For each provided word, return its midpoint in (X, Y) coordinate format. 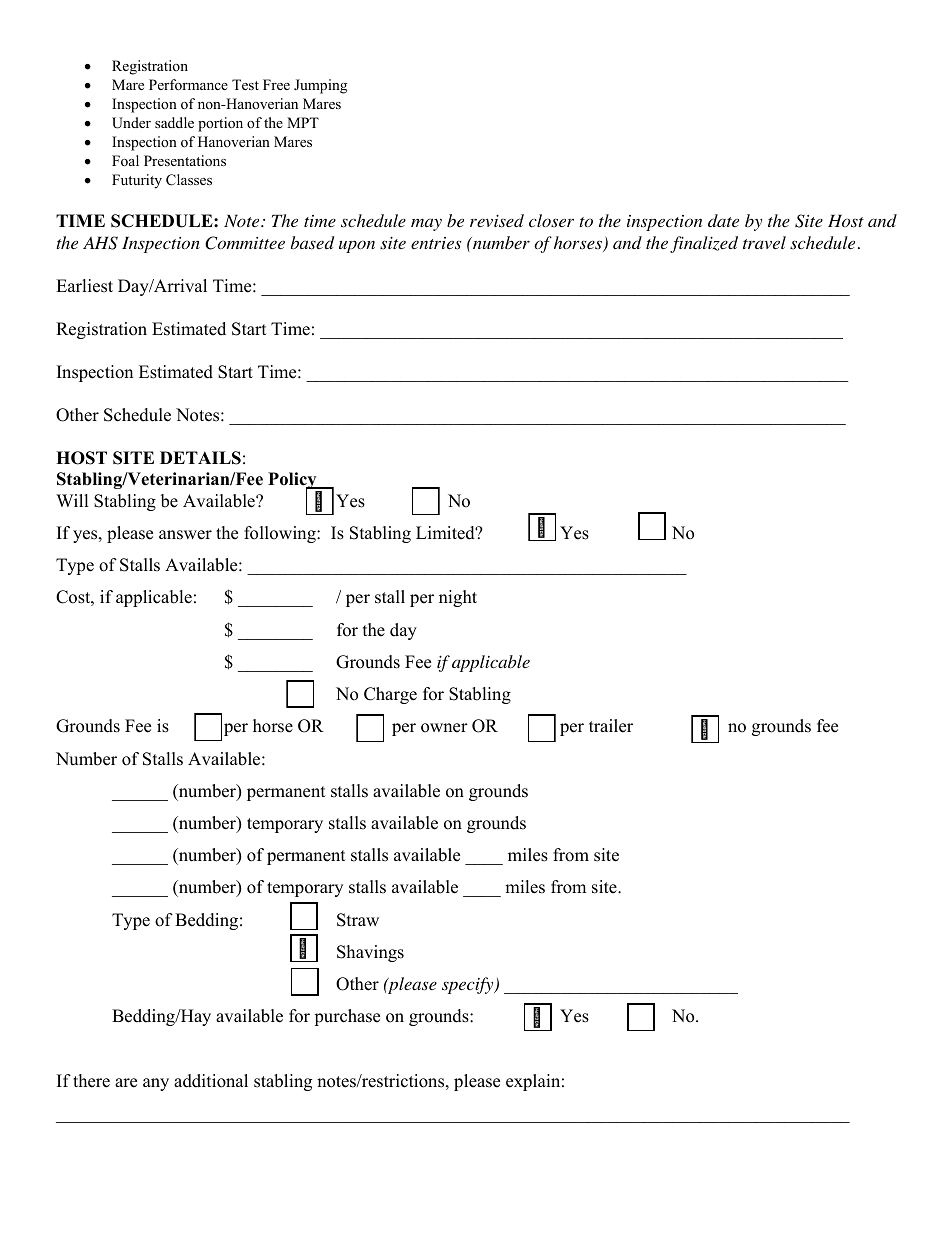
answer (185, 535)
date (723, 220)
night (458, 598)
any (156, 1084)
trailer (611, 726)
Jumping (320, 86)
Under (131, 123)
